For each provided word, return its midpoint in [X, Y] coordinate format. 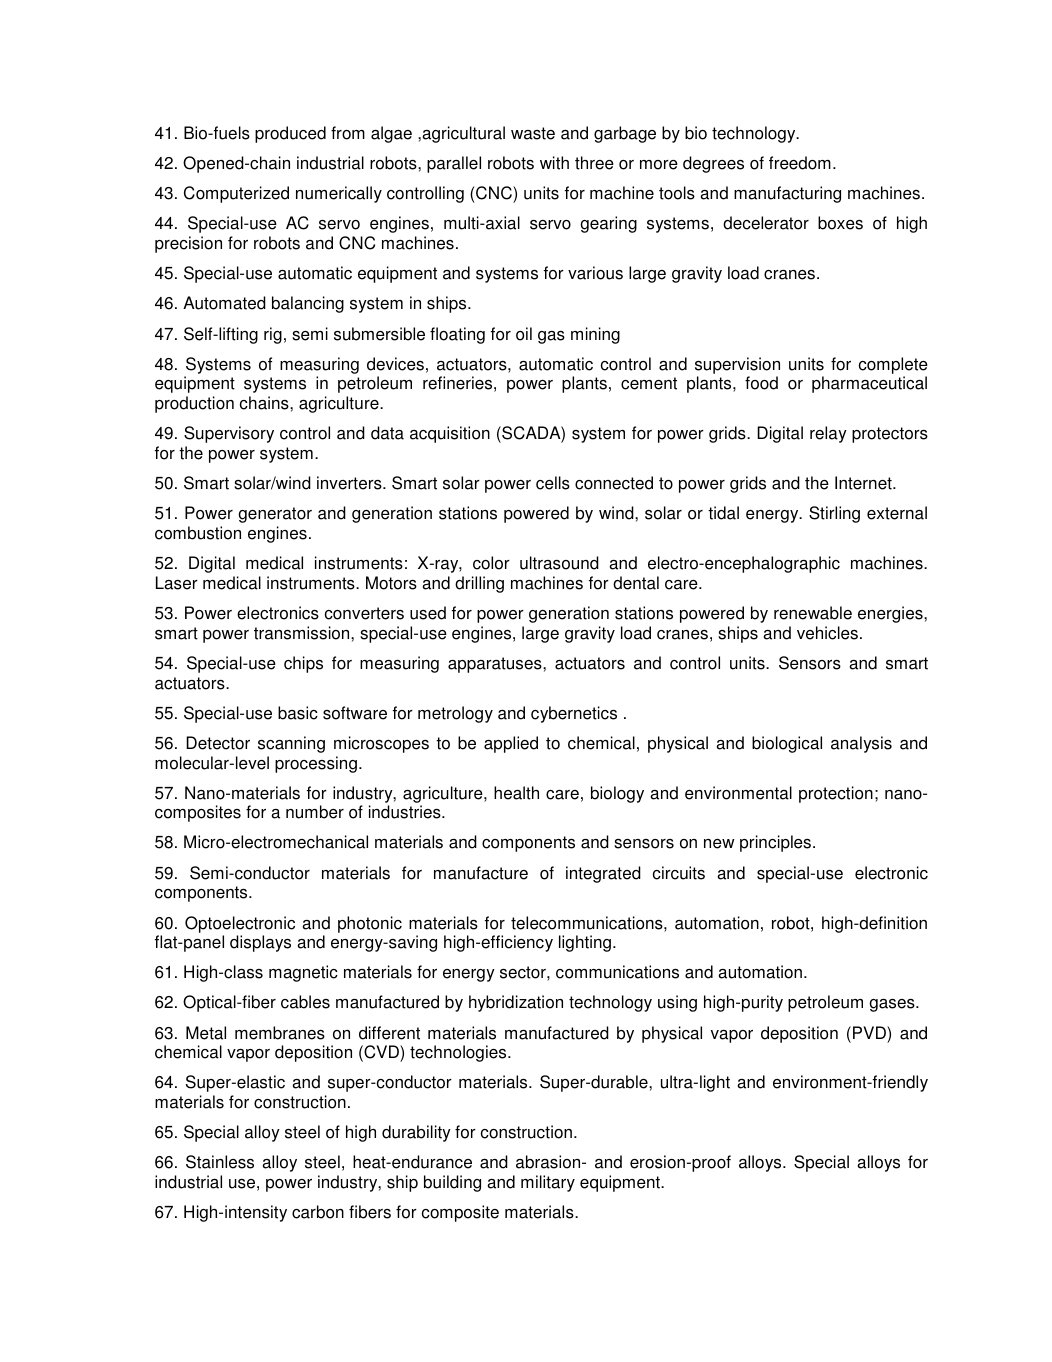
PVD [870, 1032]
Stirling [834, 514]
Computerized [236, 194]
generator [275, 515]
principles [777, 843]
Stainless [220, 1162]
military [548, 1183]
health [516, 793]
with [554, 163]
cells [553, 483]
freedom [800, 163]
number [315, 812]
